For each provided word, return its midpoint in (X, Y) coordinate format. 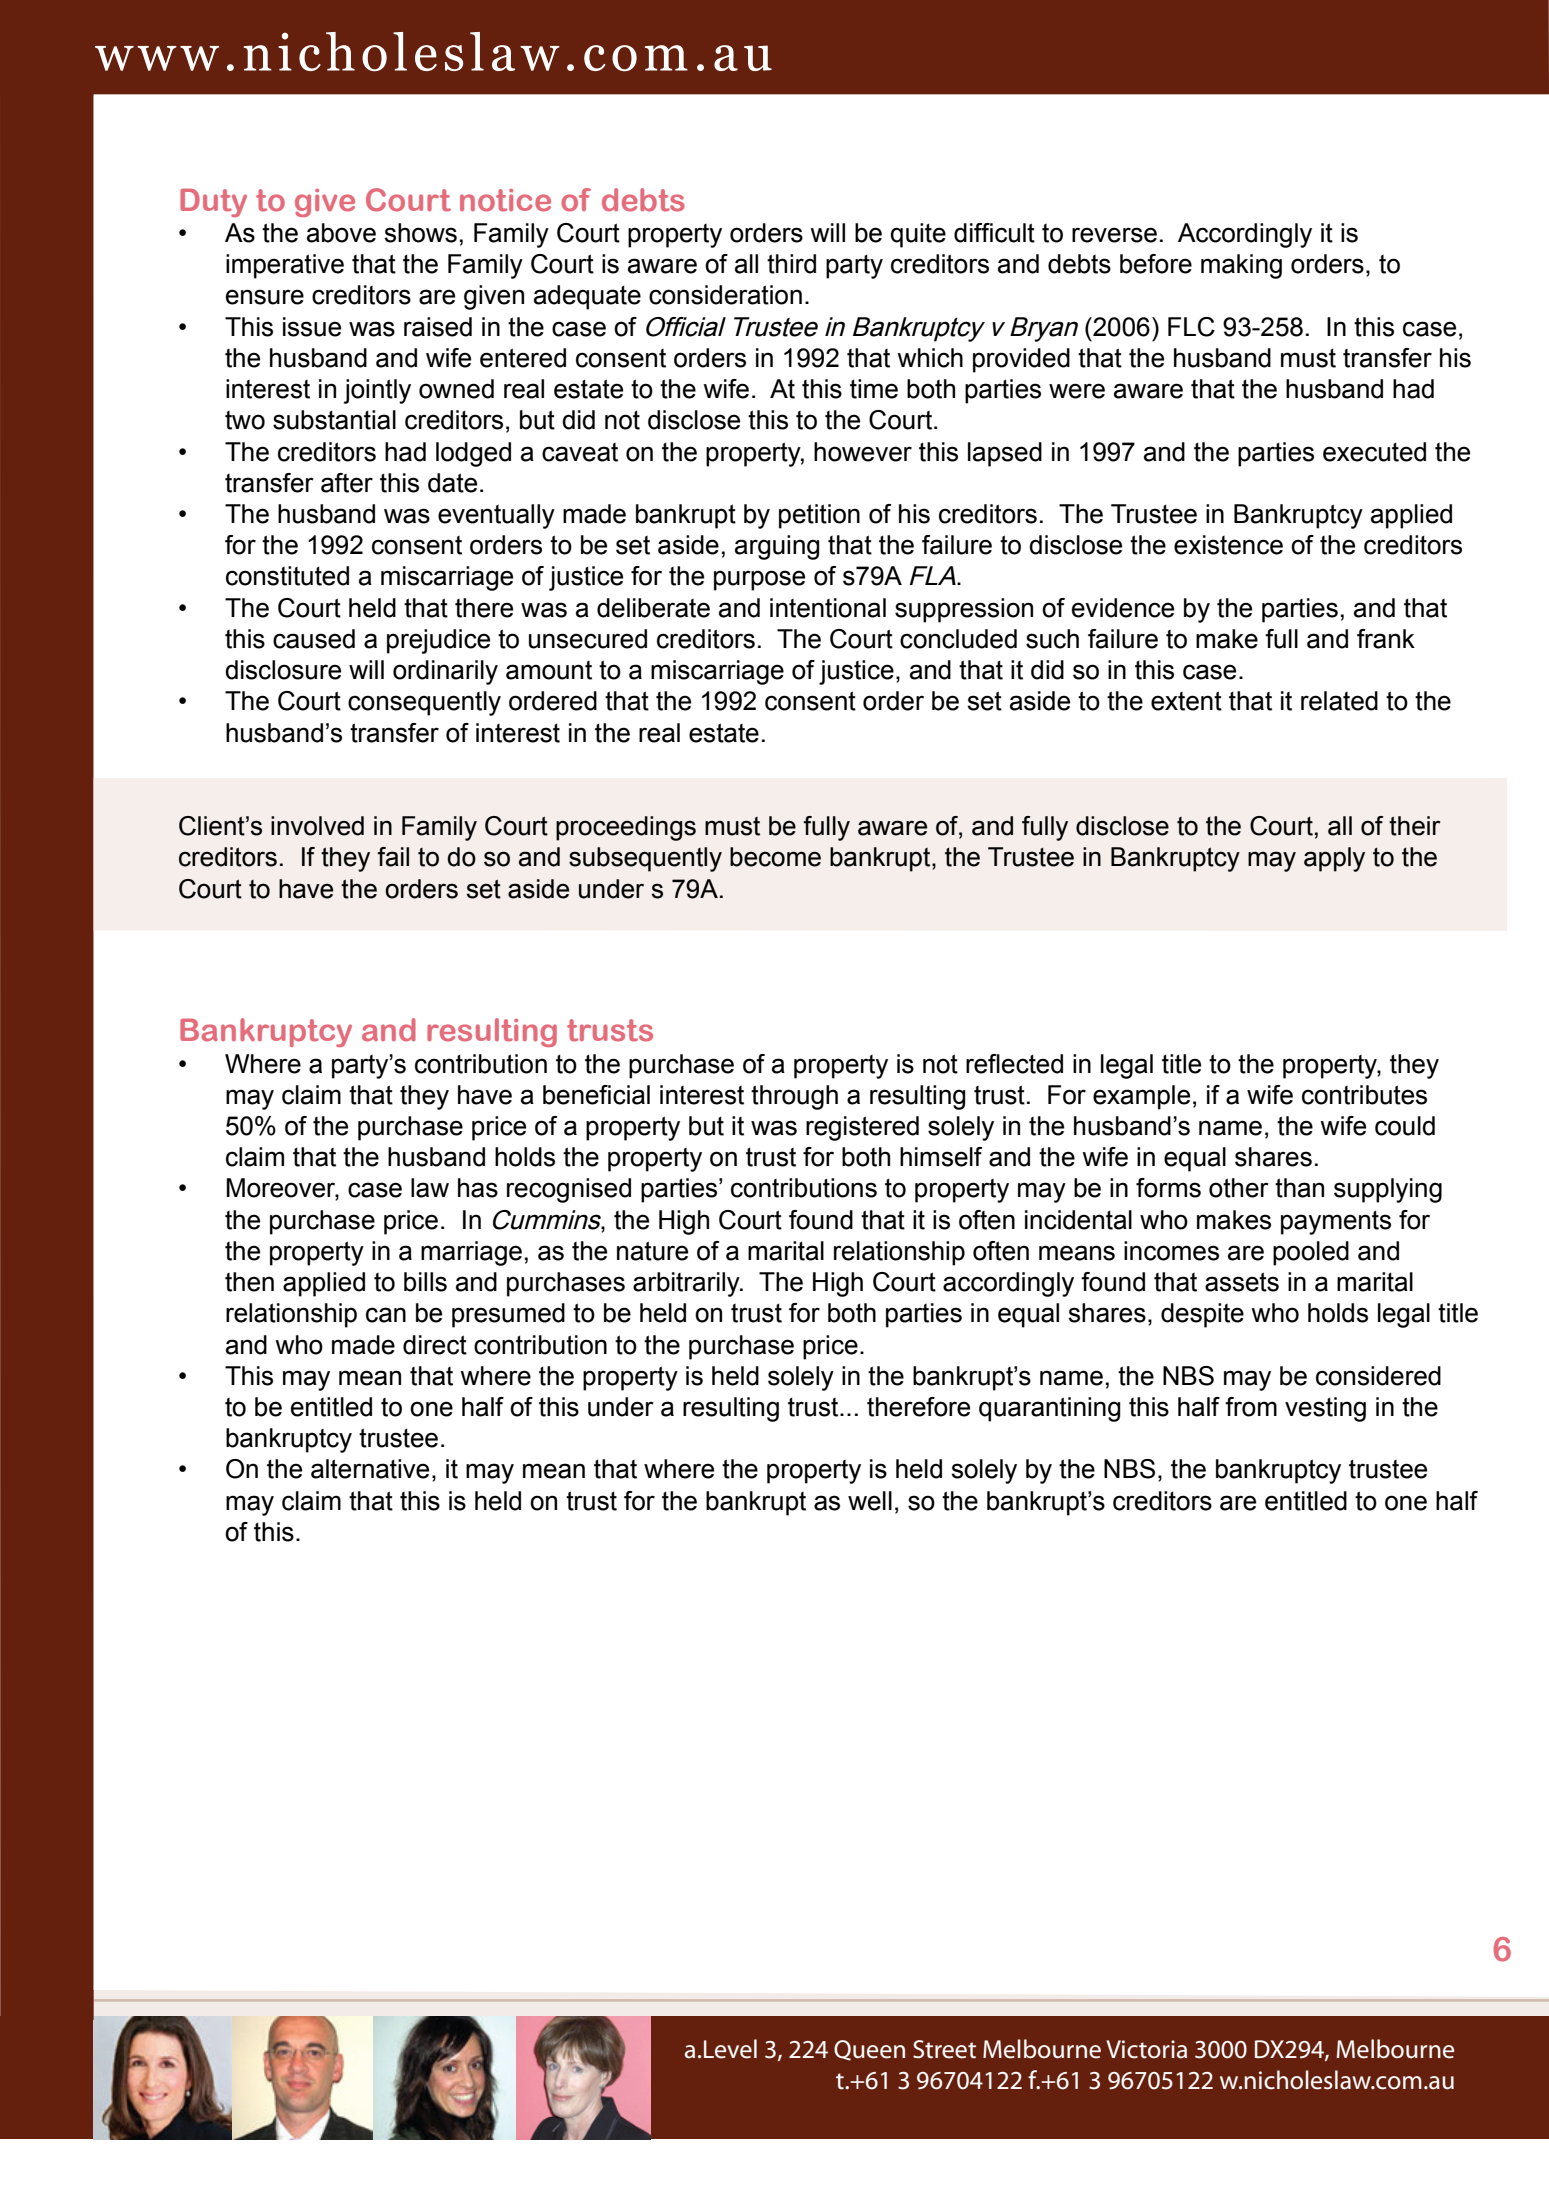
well (870, 1501)
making (1241, 266)
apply (1334, 859)
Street (944, 2049)
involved (317, 826)
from (1251, 1407)
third (791, 264)
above (341, 233)
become (775, 857)
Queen (869, 2050)
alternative (370, 1469)
